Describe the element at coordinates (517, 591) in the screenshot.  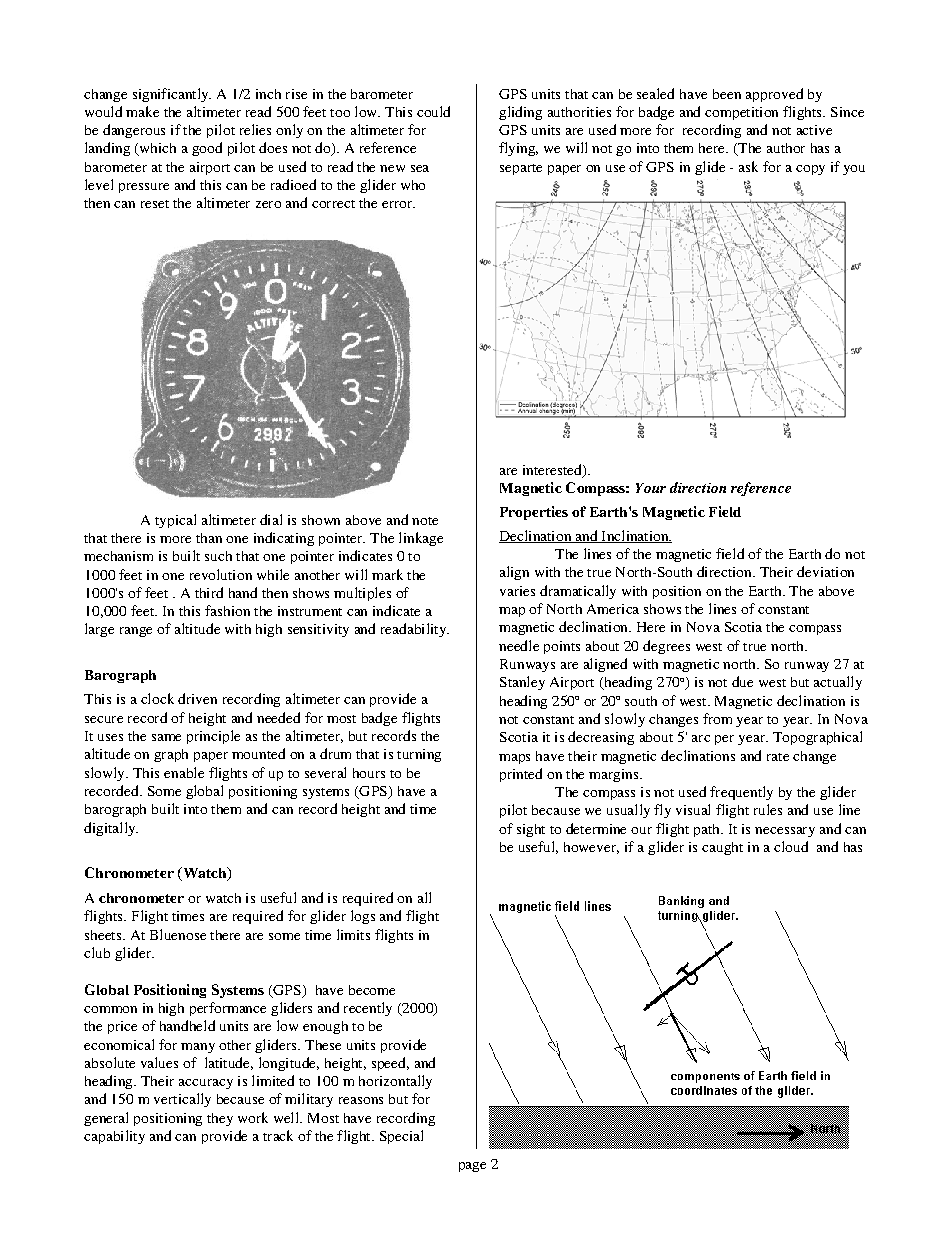
I see `varies` at that location.
